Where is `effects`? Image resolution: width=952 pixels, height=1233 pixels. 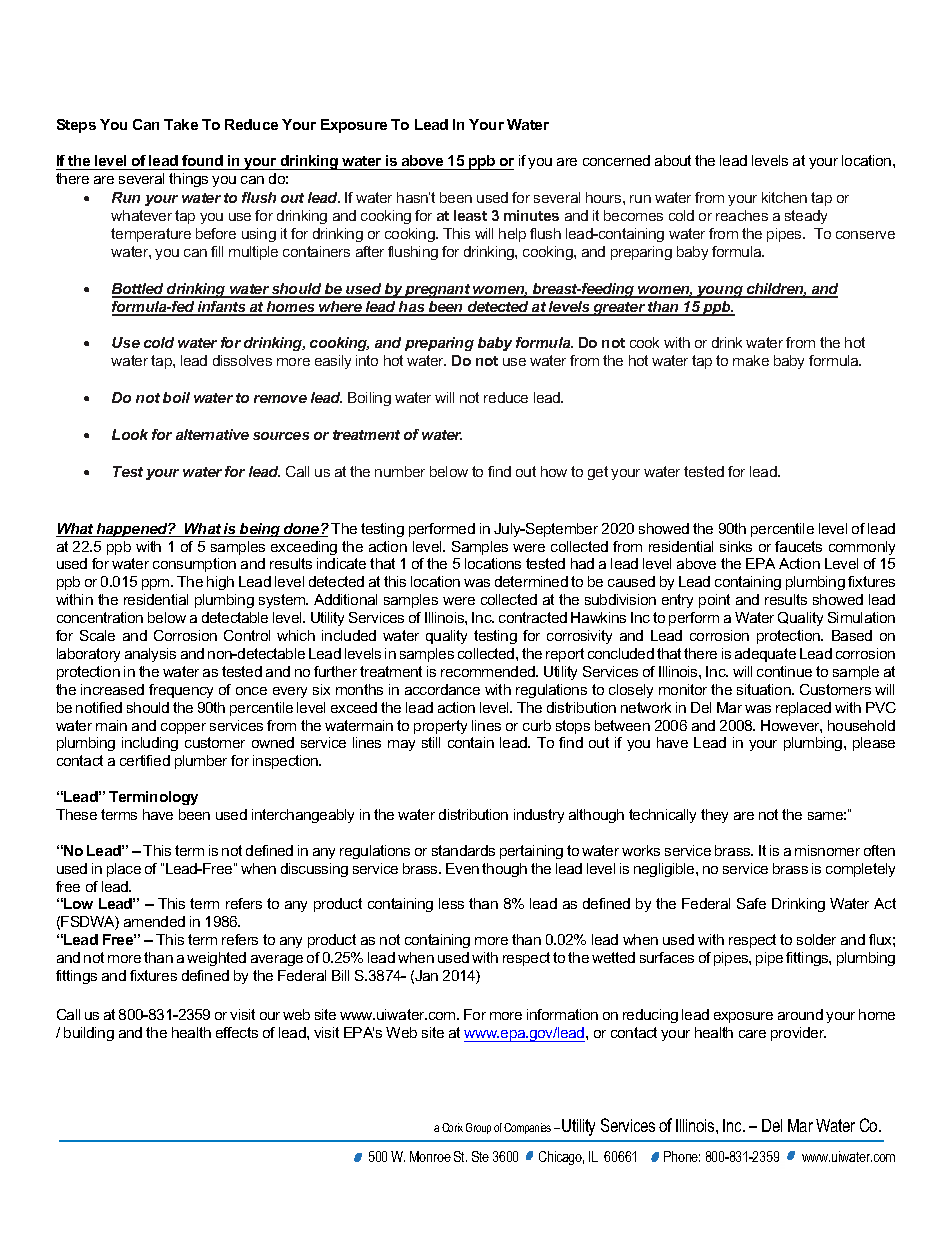 effects is located at coordinates (237, 1032).
